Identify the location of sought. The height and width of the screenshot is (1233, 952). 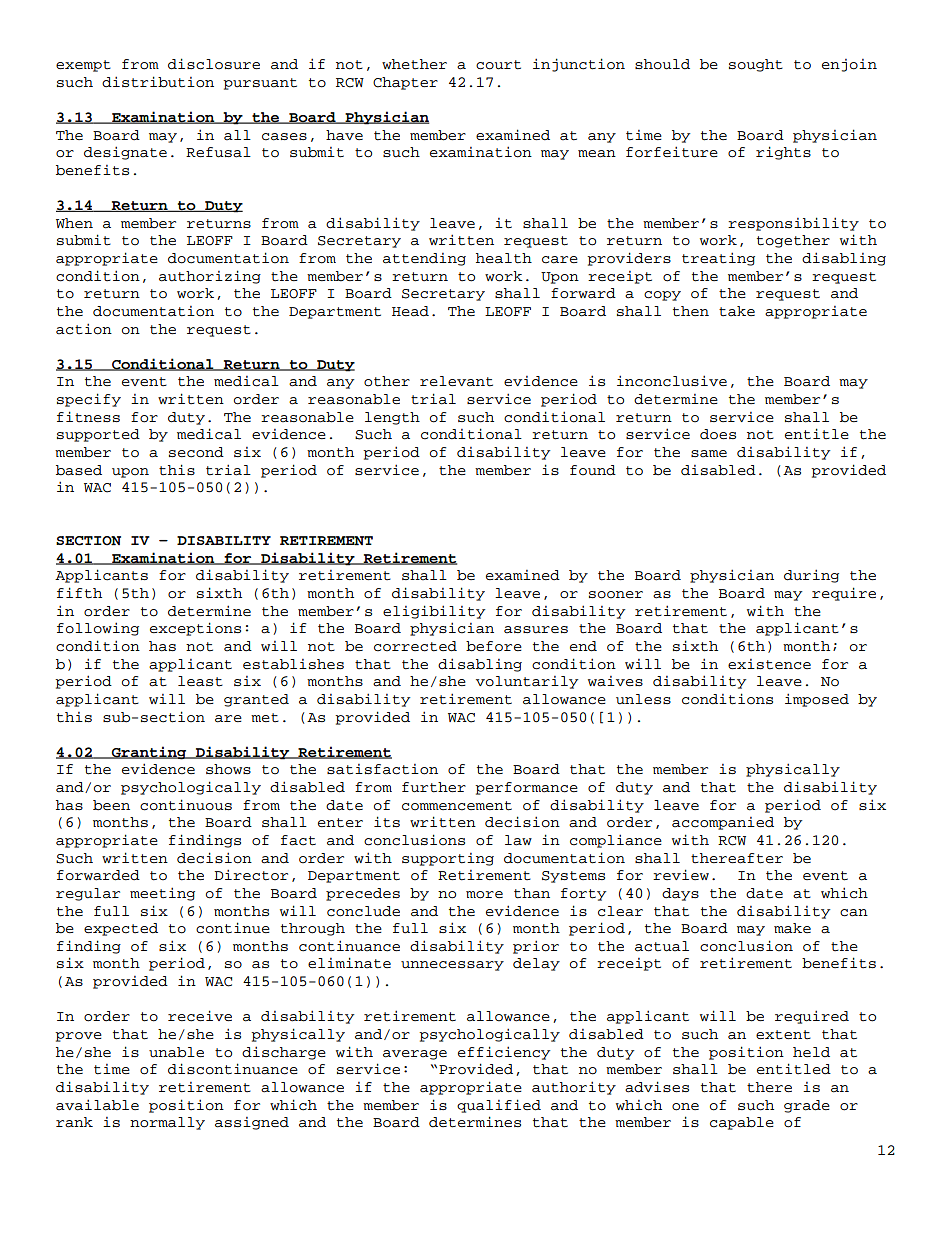
(756, 65).
